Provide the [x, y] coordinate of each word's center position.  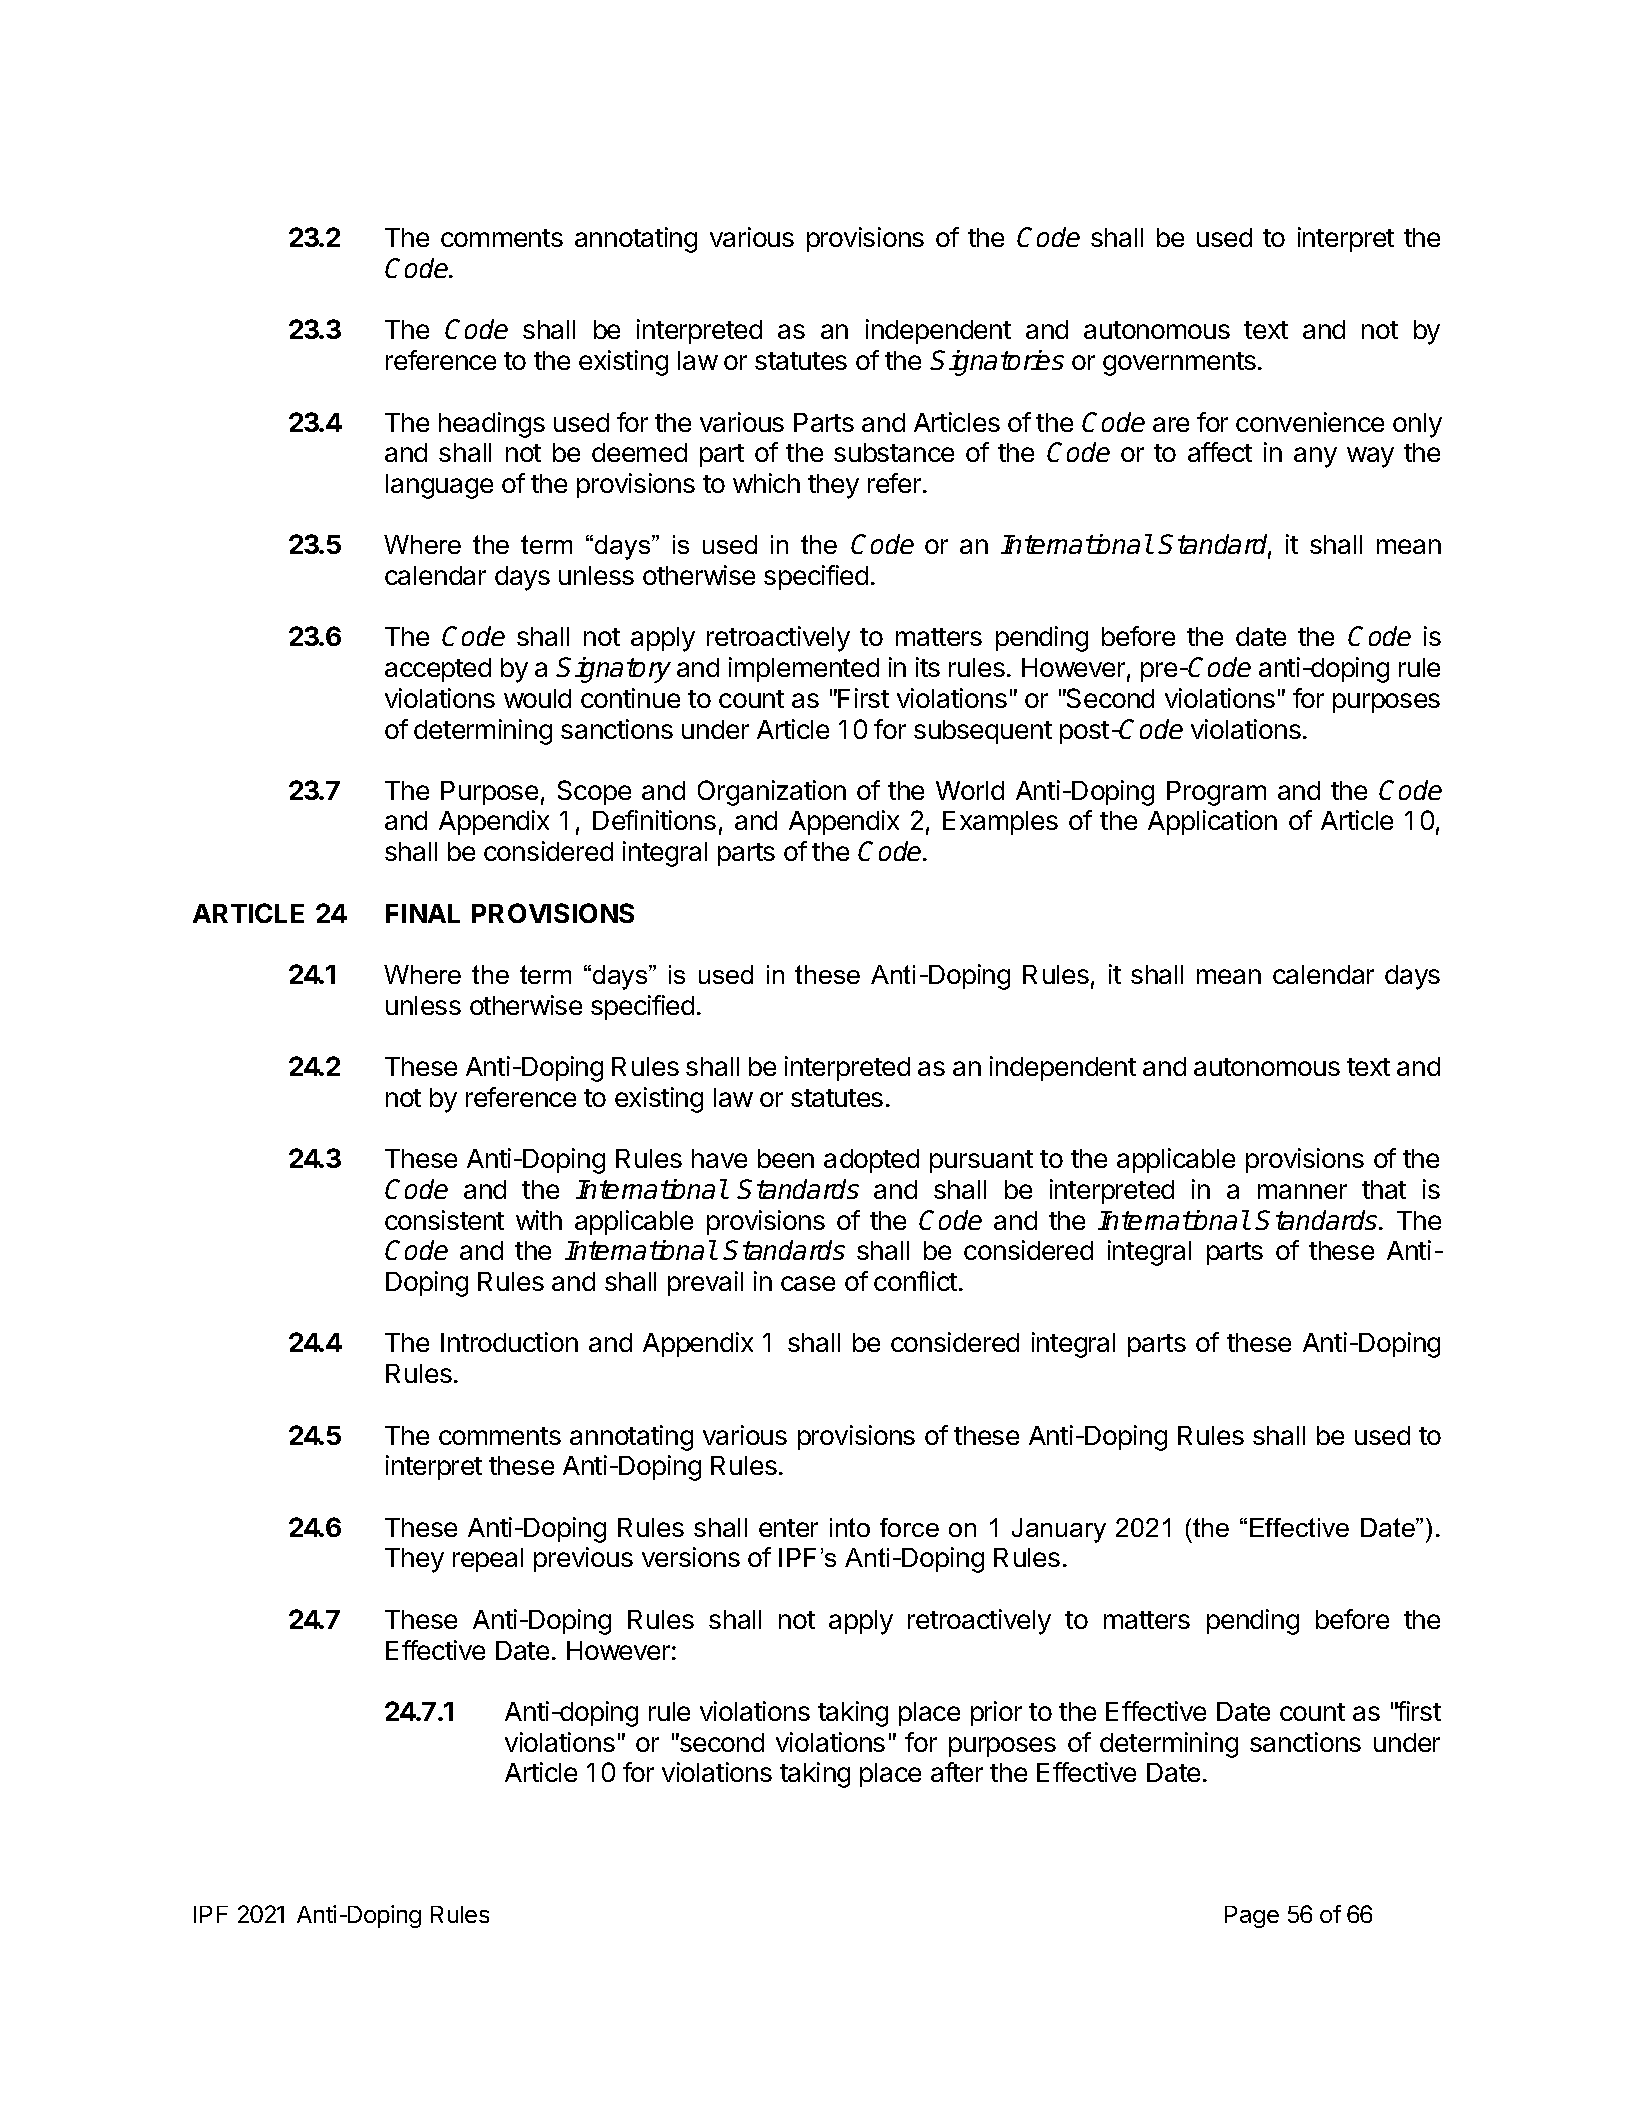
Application [1212, 822]
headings [492, 425]
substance [894, 452]
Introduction [509, 1342]
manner [1302, 1191]
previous [583, 1559]
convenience [1310, 422]
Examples [1000, 823]
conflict [915, 1281]
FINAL [423, 913]
